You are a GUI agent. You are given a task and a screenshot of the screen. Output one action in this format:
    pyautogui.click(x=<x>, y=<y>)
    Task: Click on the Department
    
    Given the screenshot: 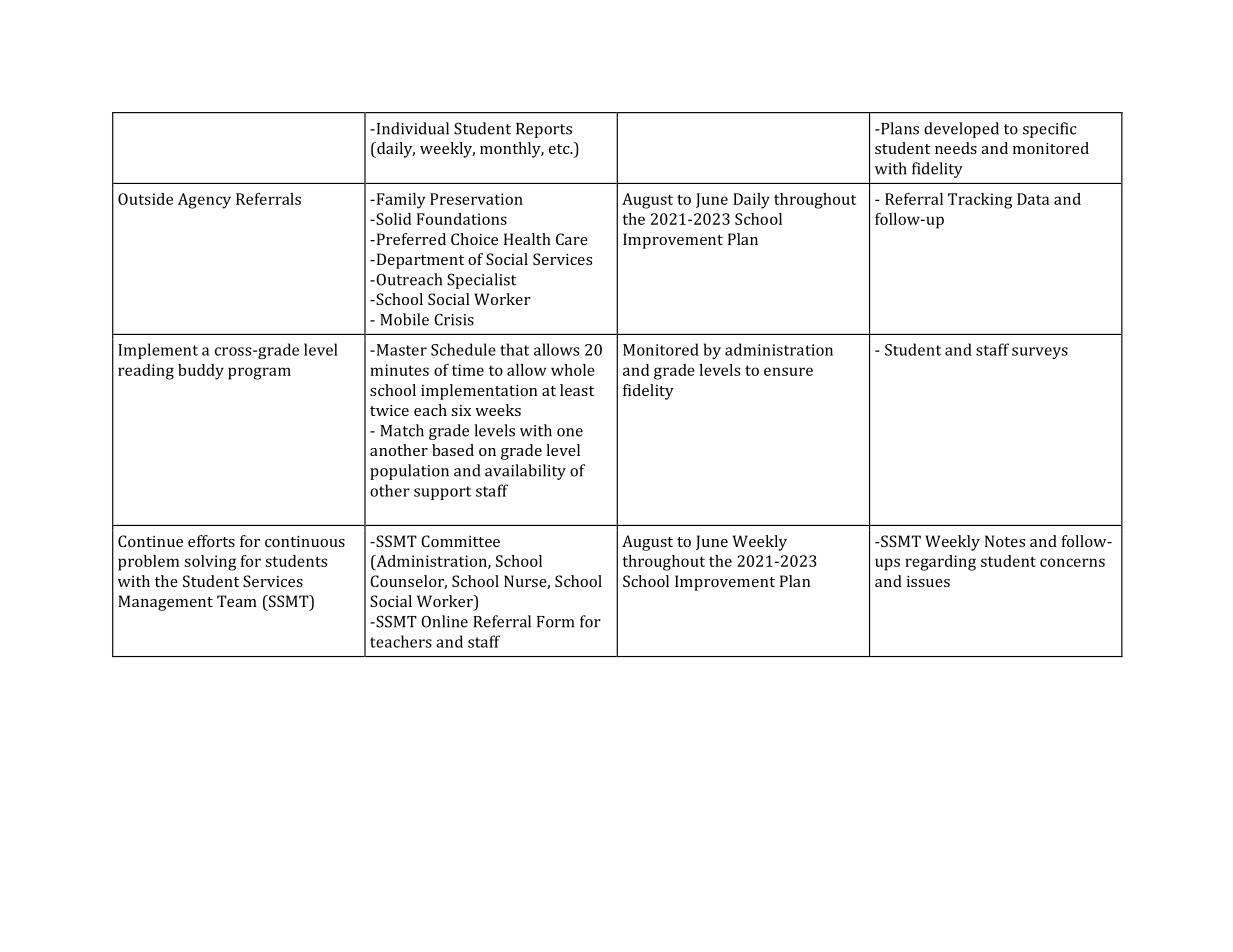 What is the action you would take?
    pyautogui.click(x=419, y=261)
